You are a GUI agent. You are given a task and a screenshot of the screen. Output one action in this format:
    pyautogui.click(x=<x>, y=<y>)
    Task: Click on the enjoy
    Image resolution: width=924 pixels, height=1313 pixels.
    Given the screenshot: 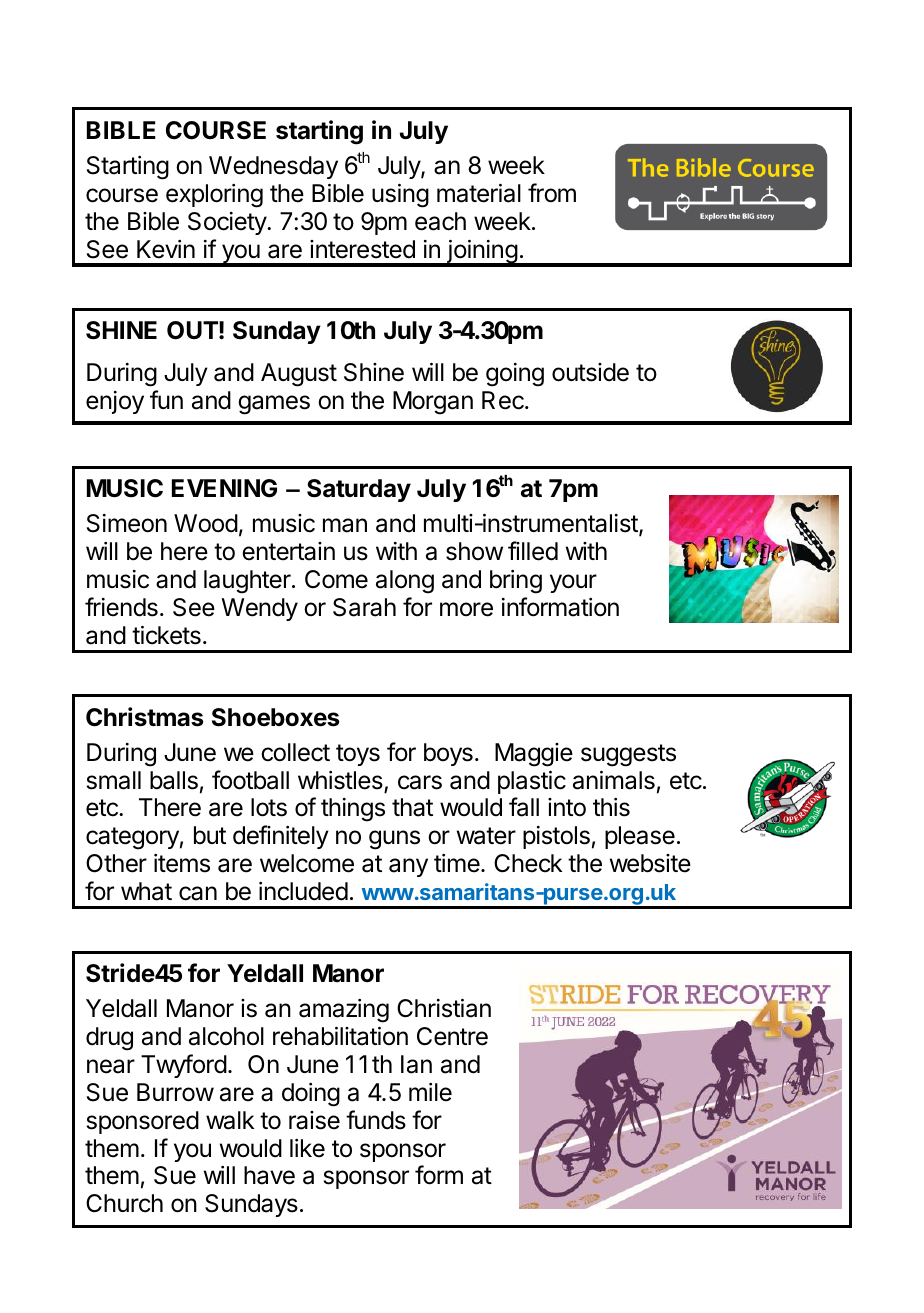 What is the action you would take?
    pyautogui.click(x=115, y=402)
